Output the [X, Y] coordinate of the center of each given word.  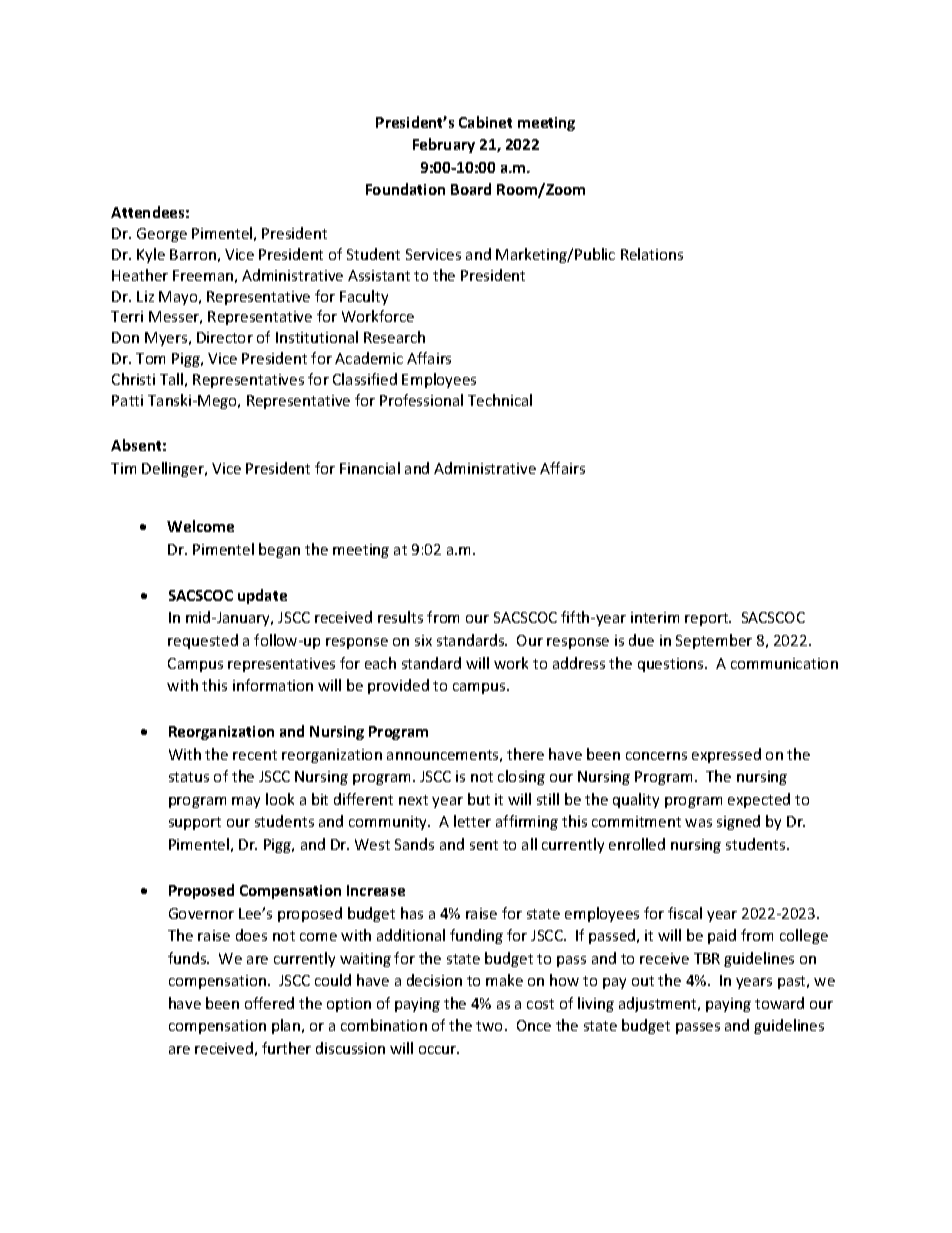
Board [471, 189]
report [708, 619]
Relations [652, 254]
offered [269, 1003]
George [162, 235]
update [262, 596]
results [400, 617]
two [491, 1026]
